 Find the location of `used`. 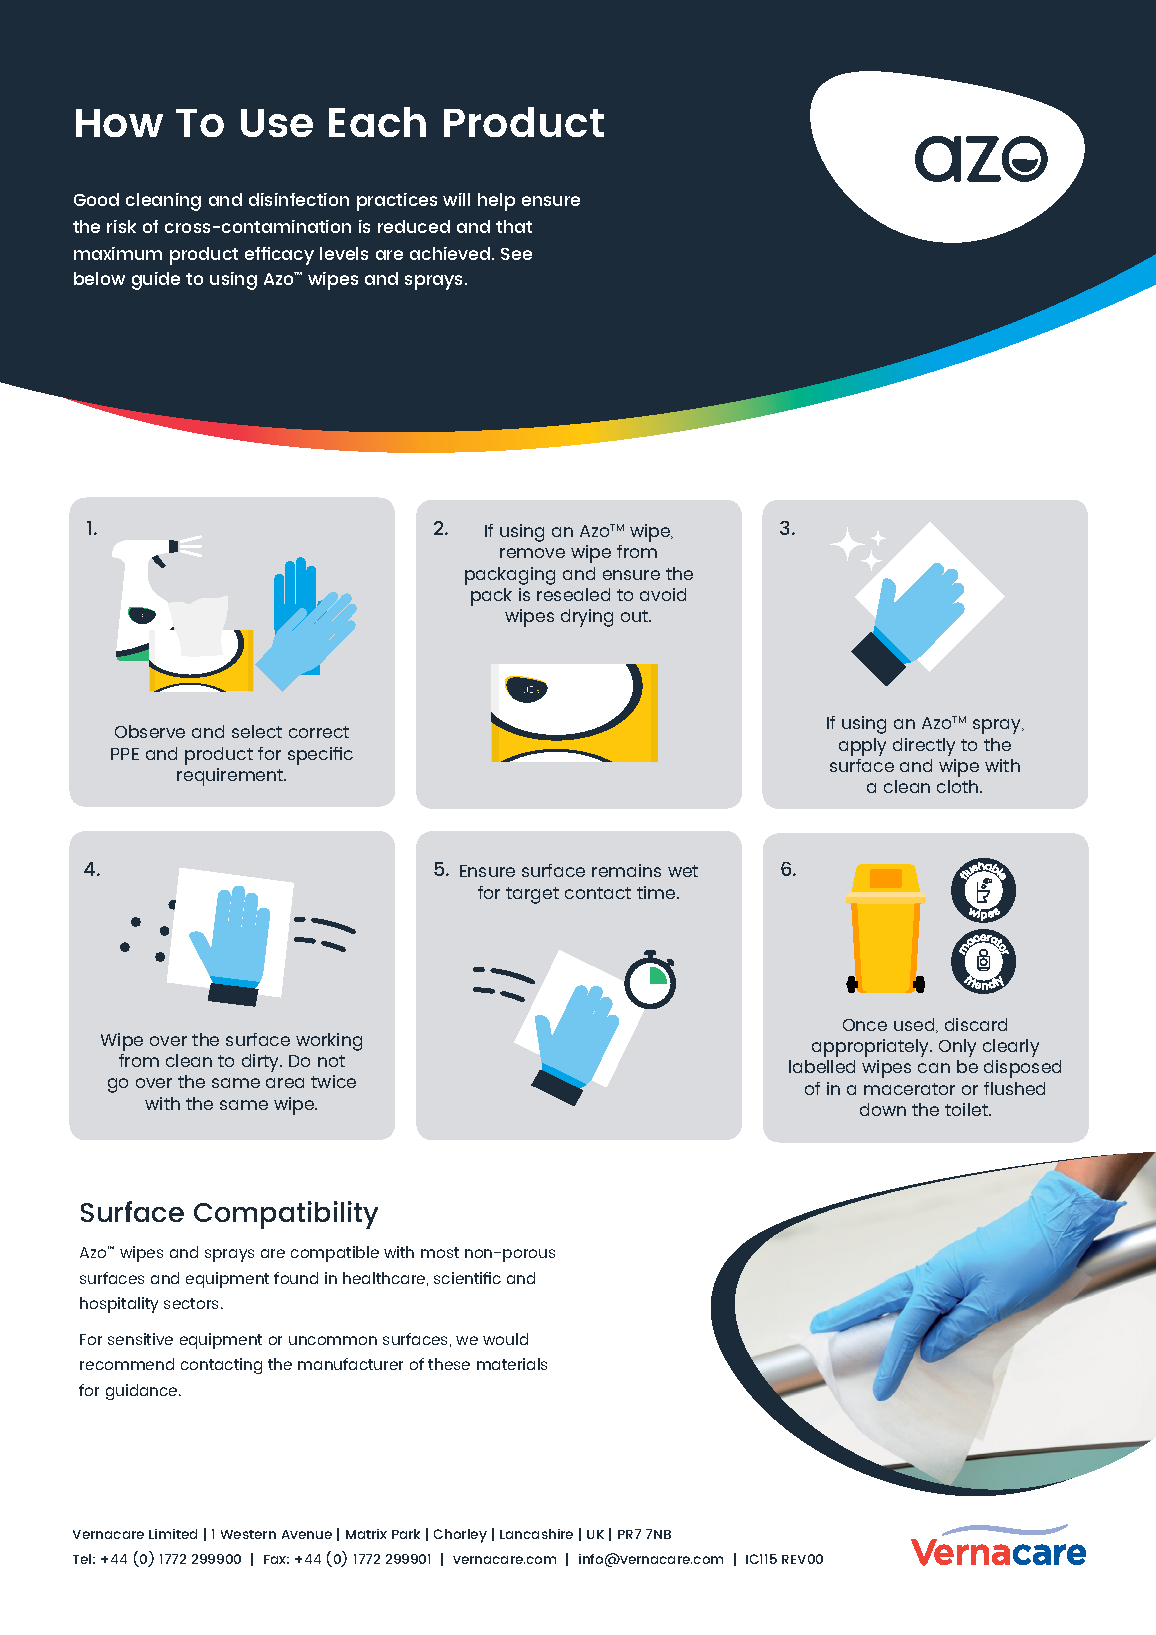

used is located at coordinates (915, 1025).
